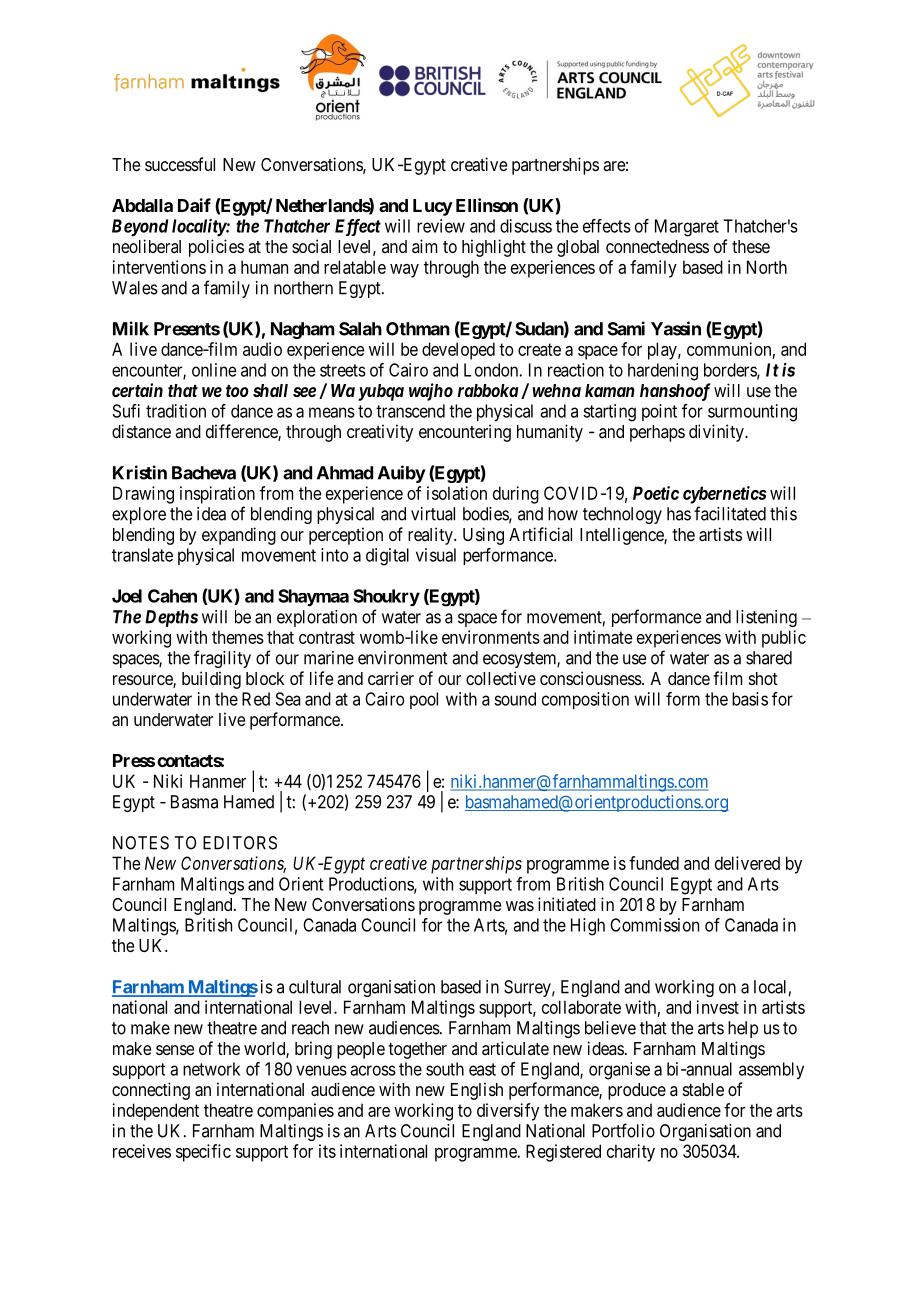 Image resolution: width=924 pixels, height=1309 pixels. I want to click on collective, so click(501, 678).
